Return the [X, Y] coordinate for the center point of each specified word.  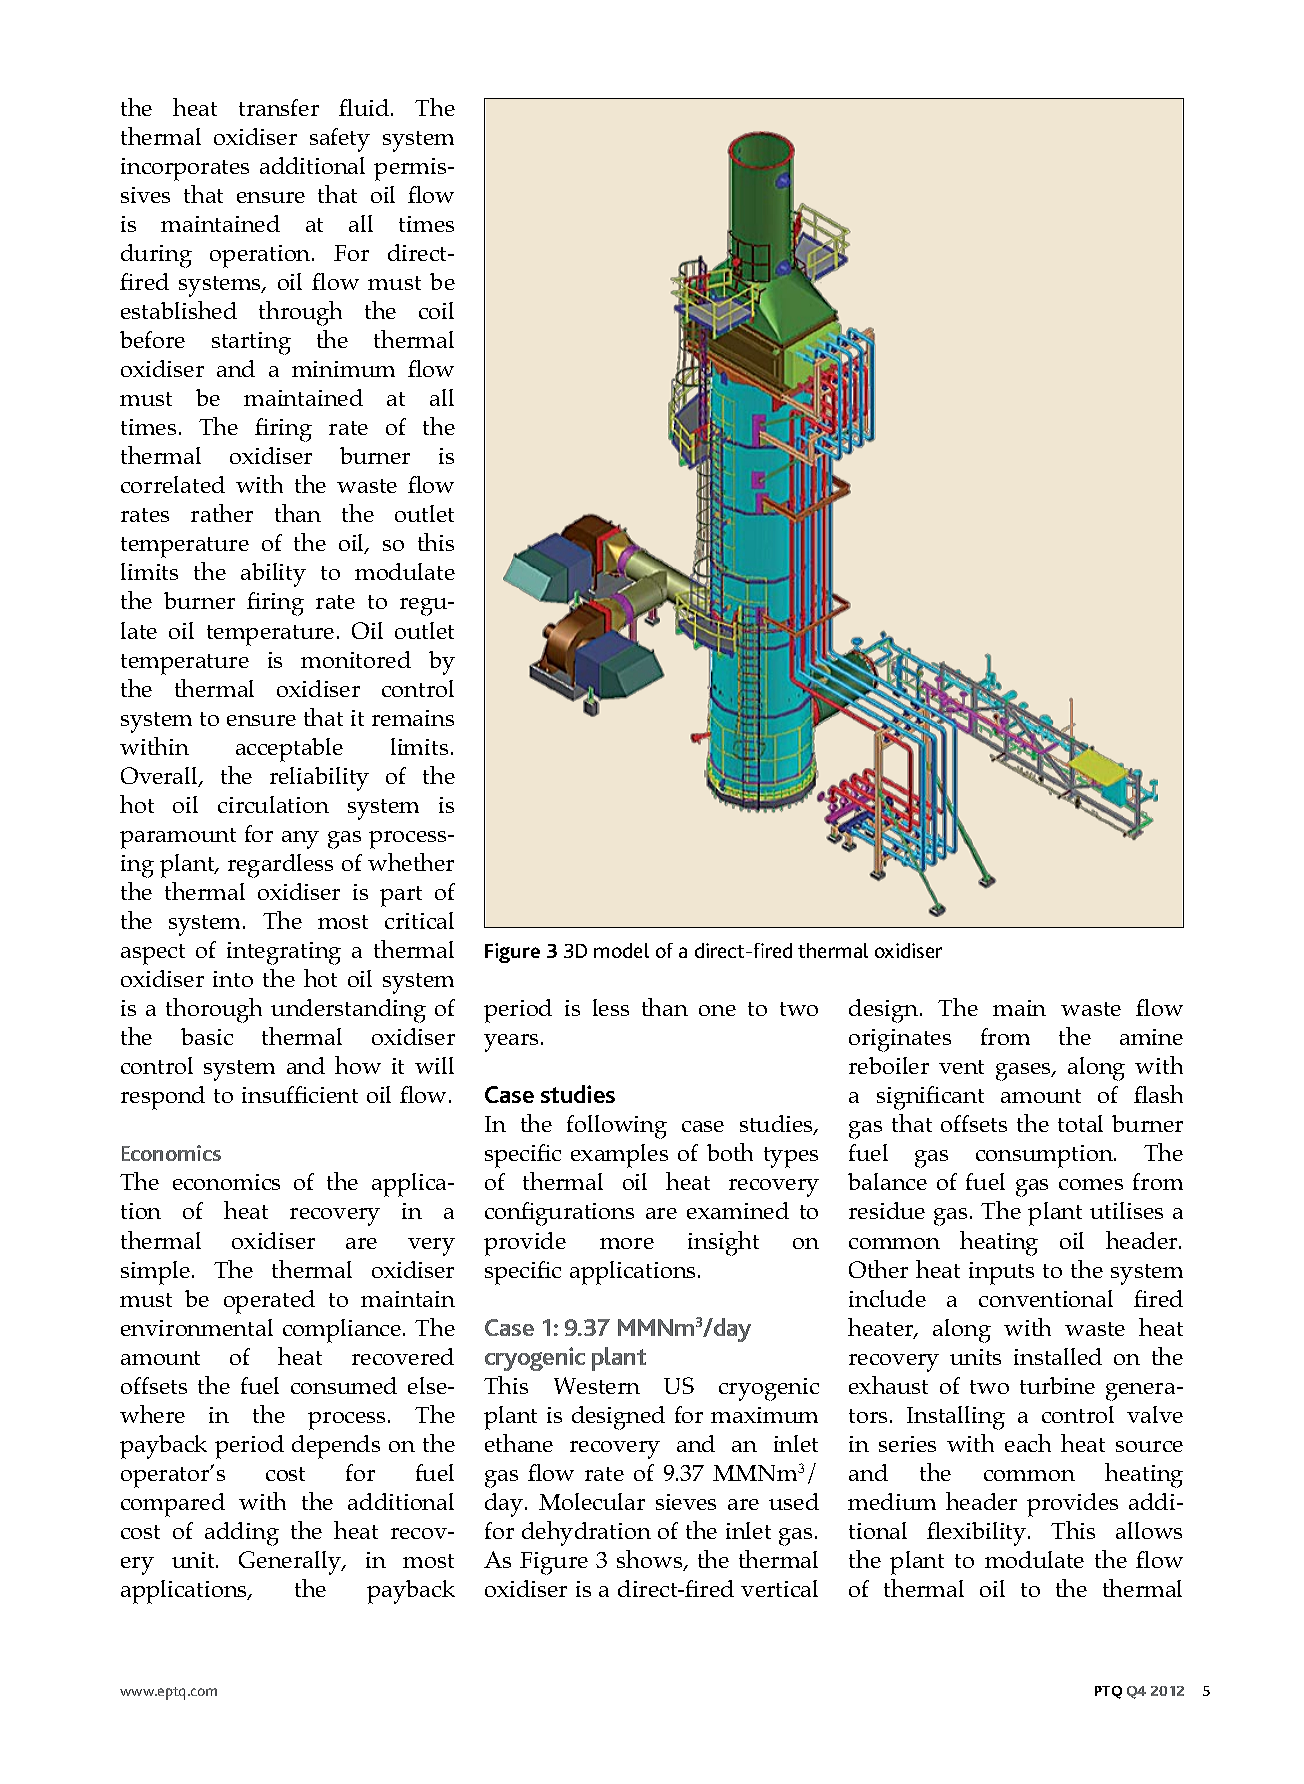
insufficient [300, 1094]
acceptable [289, 750]
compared [173, 1505]
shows [651, 1560]
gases [1024, 1072]
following [617, 1127]
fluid [364, 107]
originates [900, 1040]
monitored [356, 659]
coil [436, 310]
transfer [279, 107]
